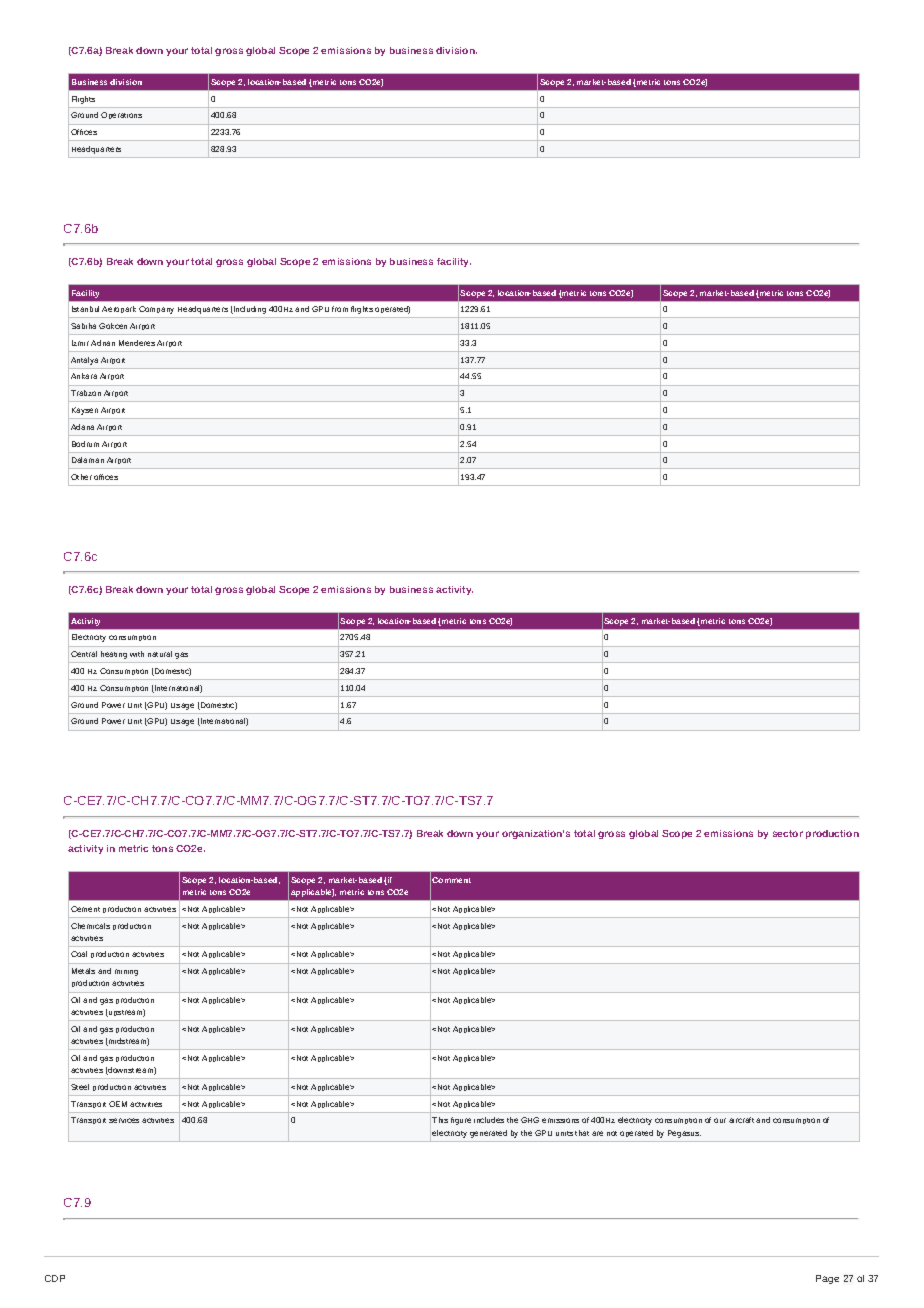  I want to click on Pegasus, so click(684, 1134).
